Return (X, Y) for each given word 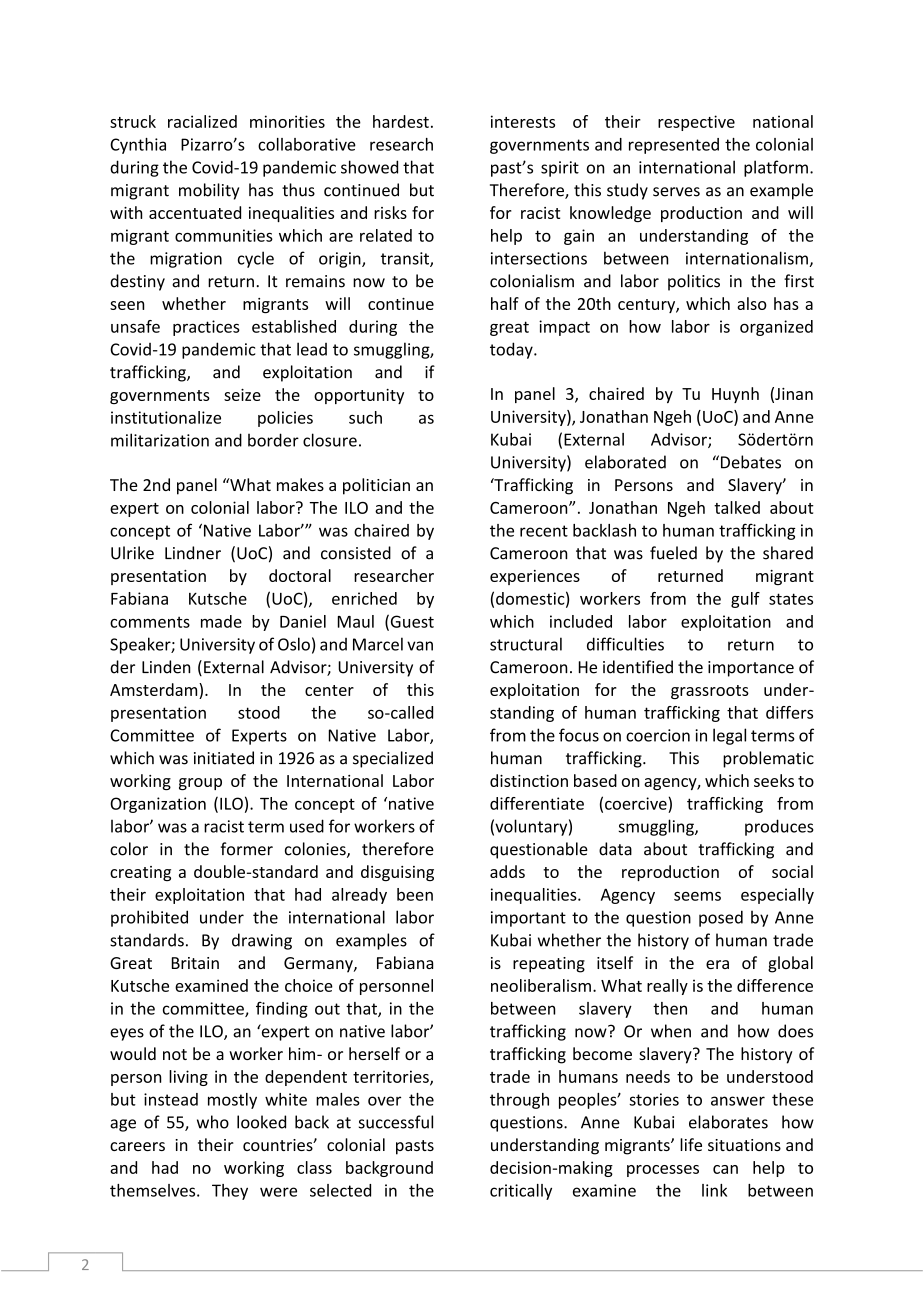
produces (779, 827)
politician (376, 486)
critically (521, 1192)
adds (507, 871)
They (230, 1192)
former (247, 849)
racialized (202, 121)
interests (523, 121)
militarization (160, 440)
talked (737, 507)
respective (696, 123)
